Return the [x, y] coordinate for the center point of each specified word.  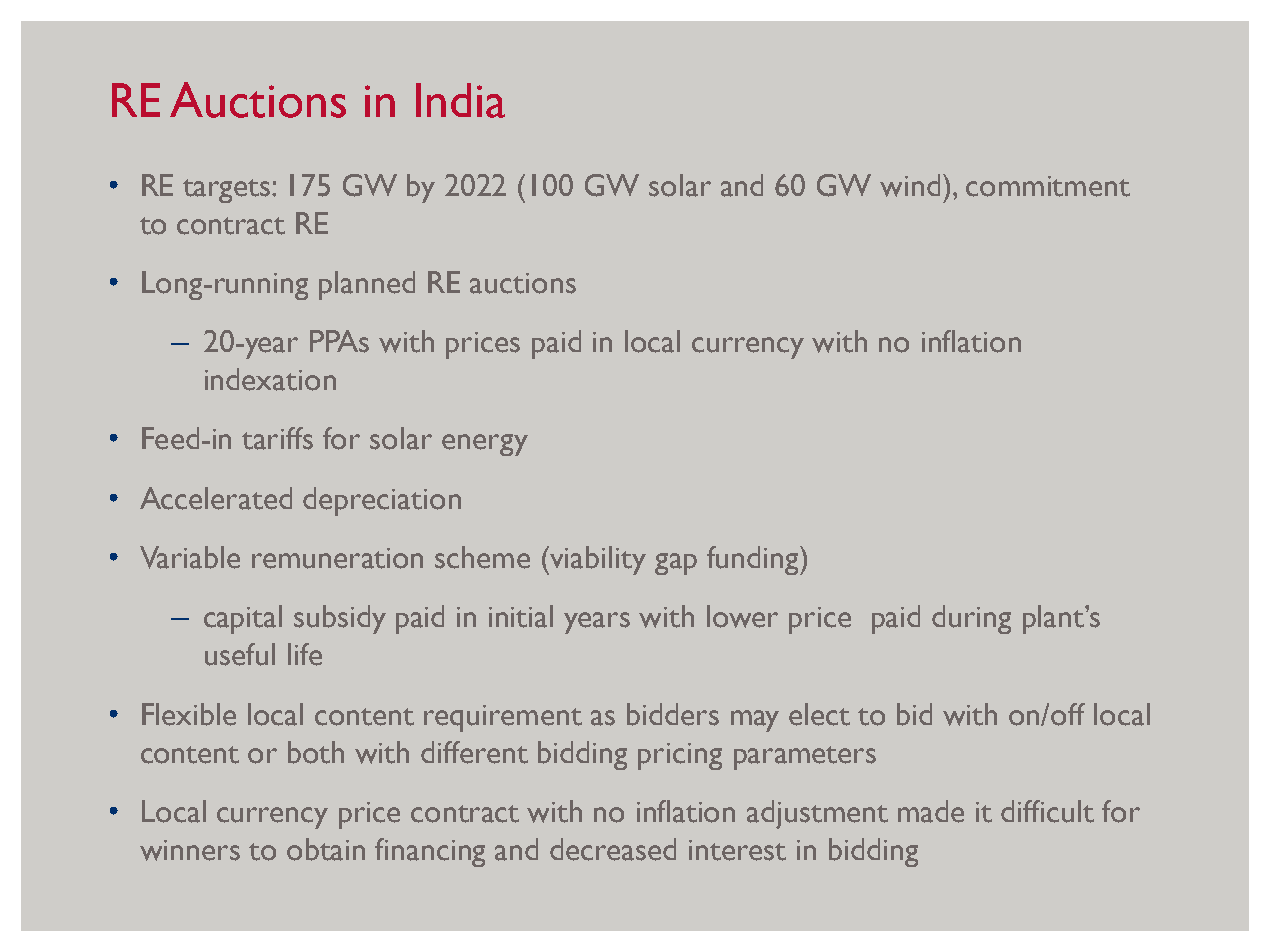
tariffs [277, 438]
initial [521, 616]
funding [754, 560]
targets [228, 191]
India [460, 100]
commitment [1048, 186]
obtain [326, 849]
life [305, 654]
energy [485, 445]
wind [910, 185]
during [971, 619]
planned [367, 285]
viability [597, 560]
